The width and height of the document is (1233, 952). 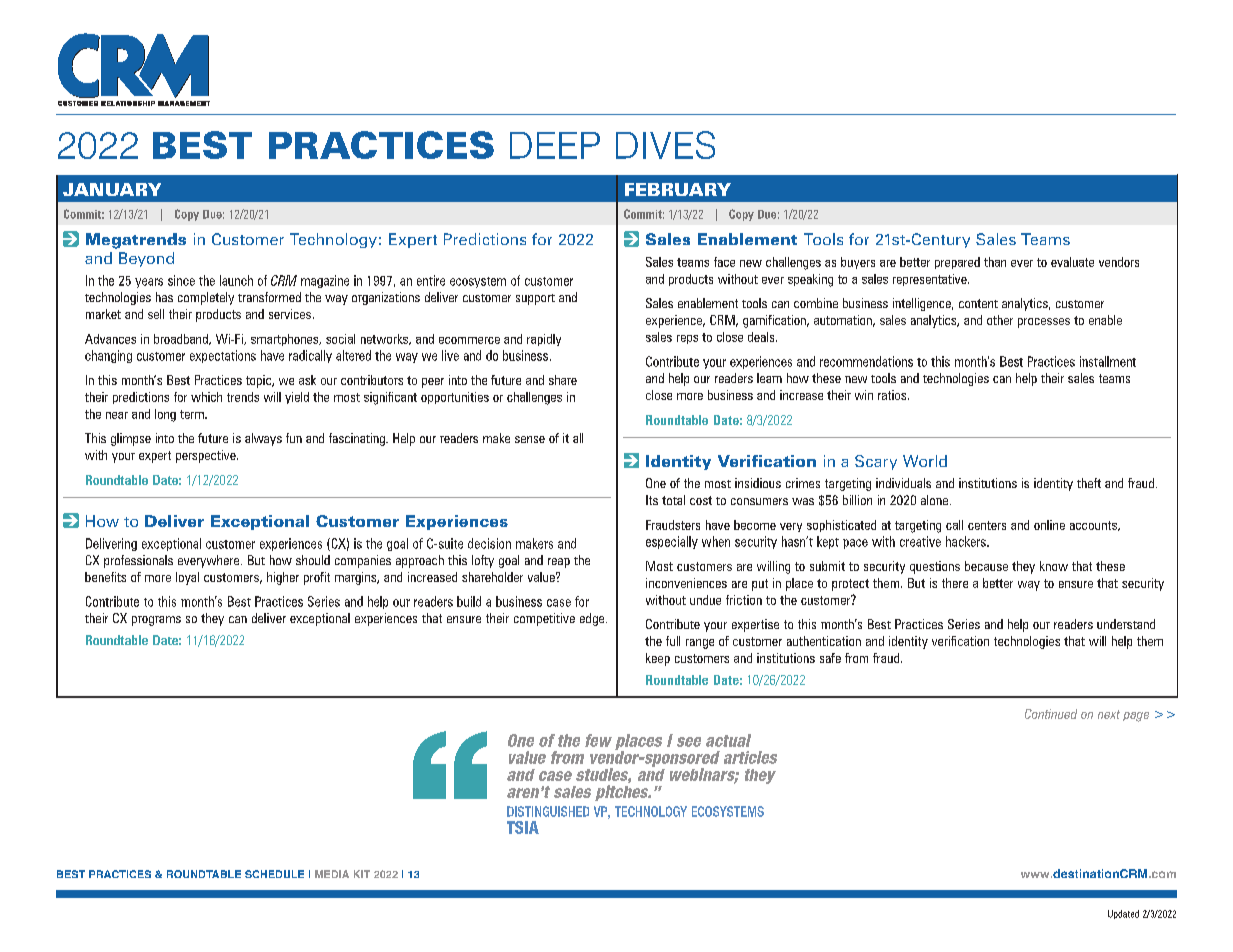 I want to click on programs, so click(x=156, y=621).
